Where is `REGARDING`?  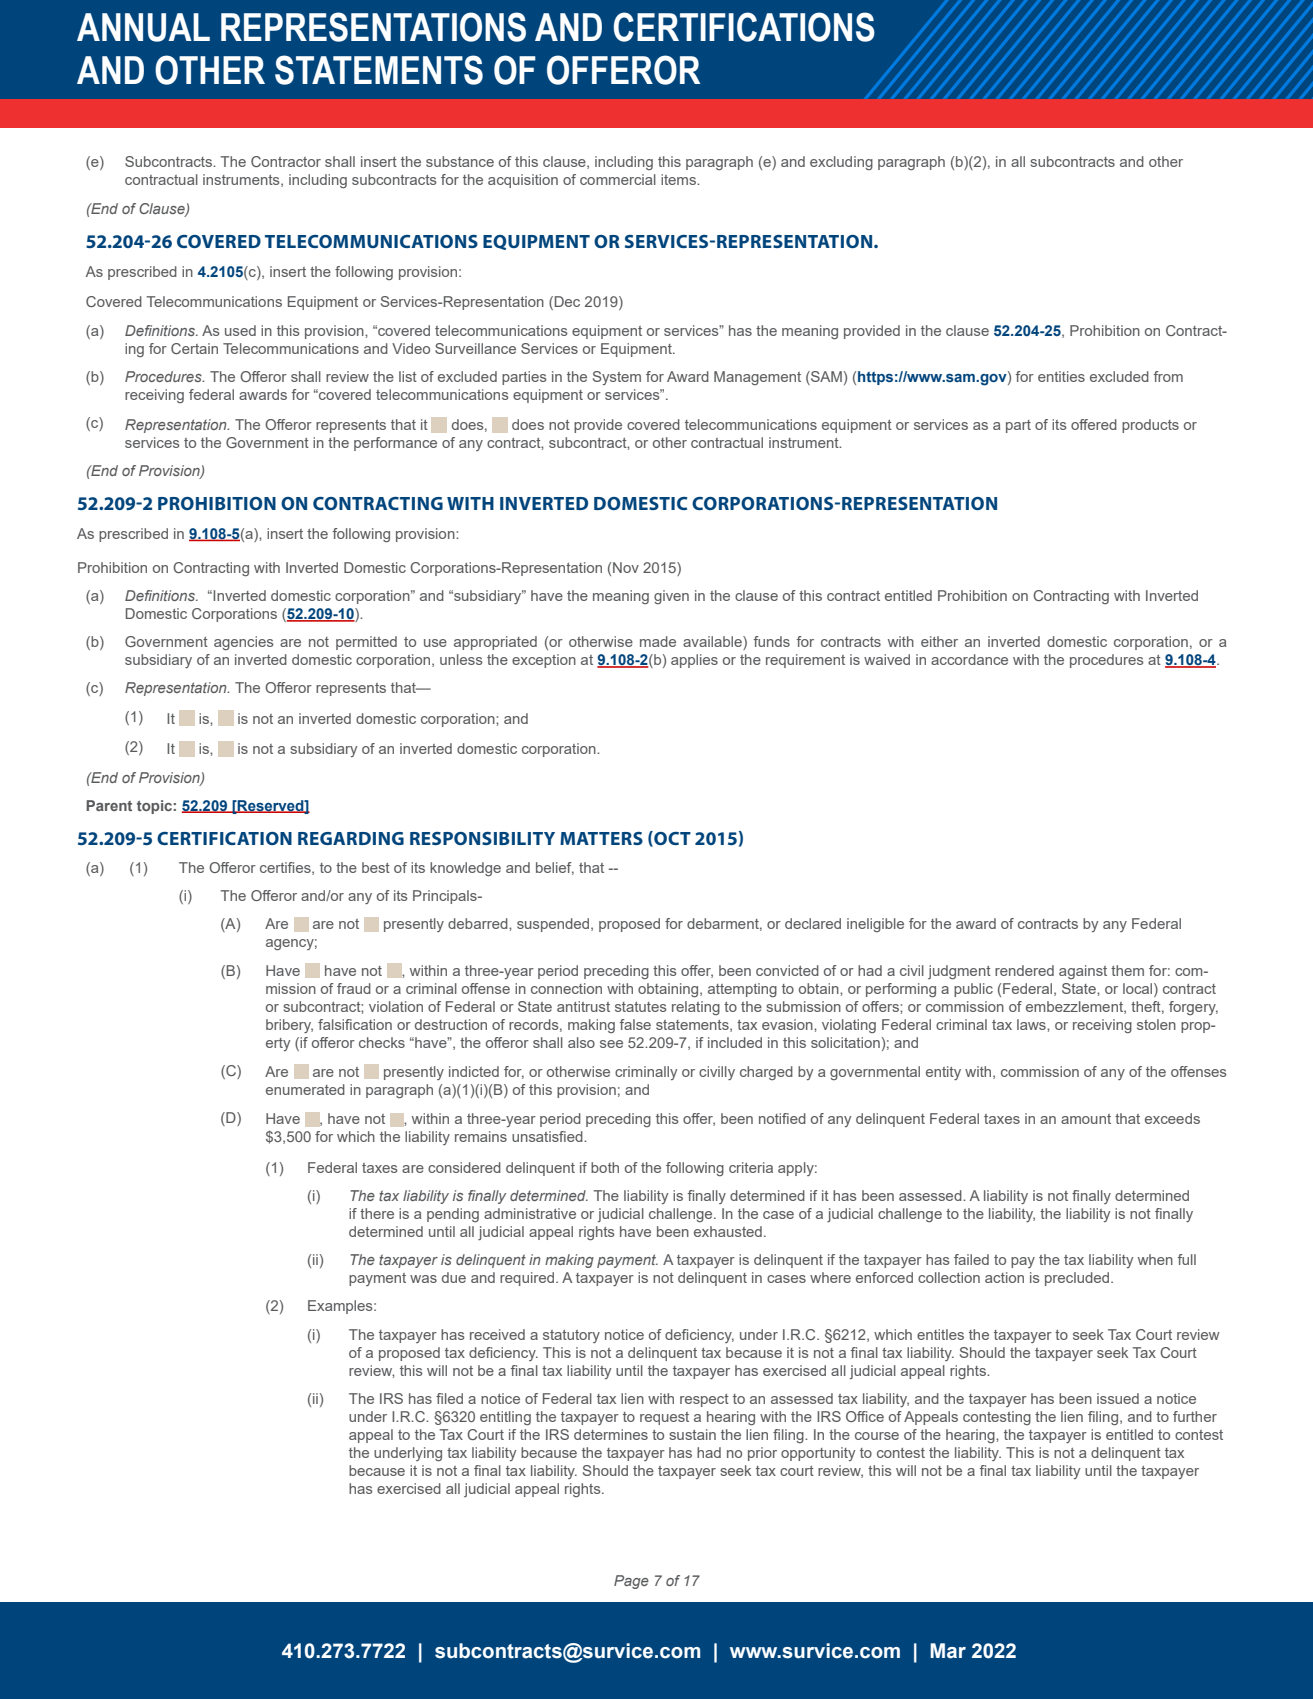
REGARDING is located at coordinates (351, 838).
